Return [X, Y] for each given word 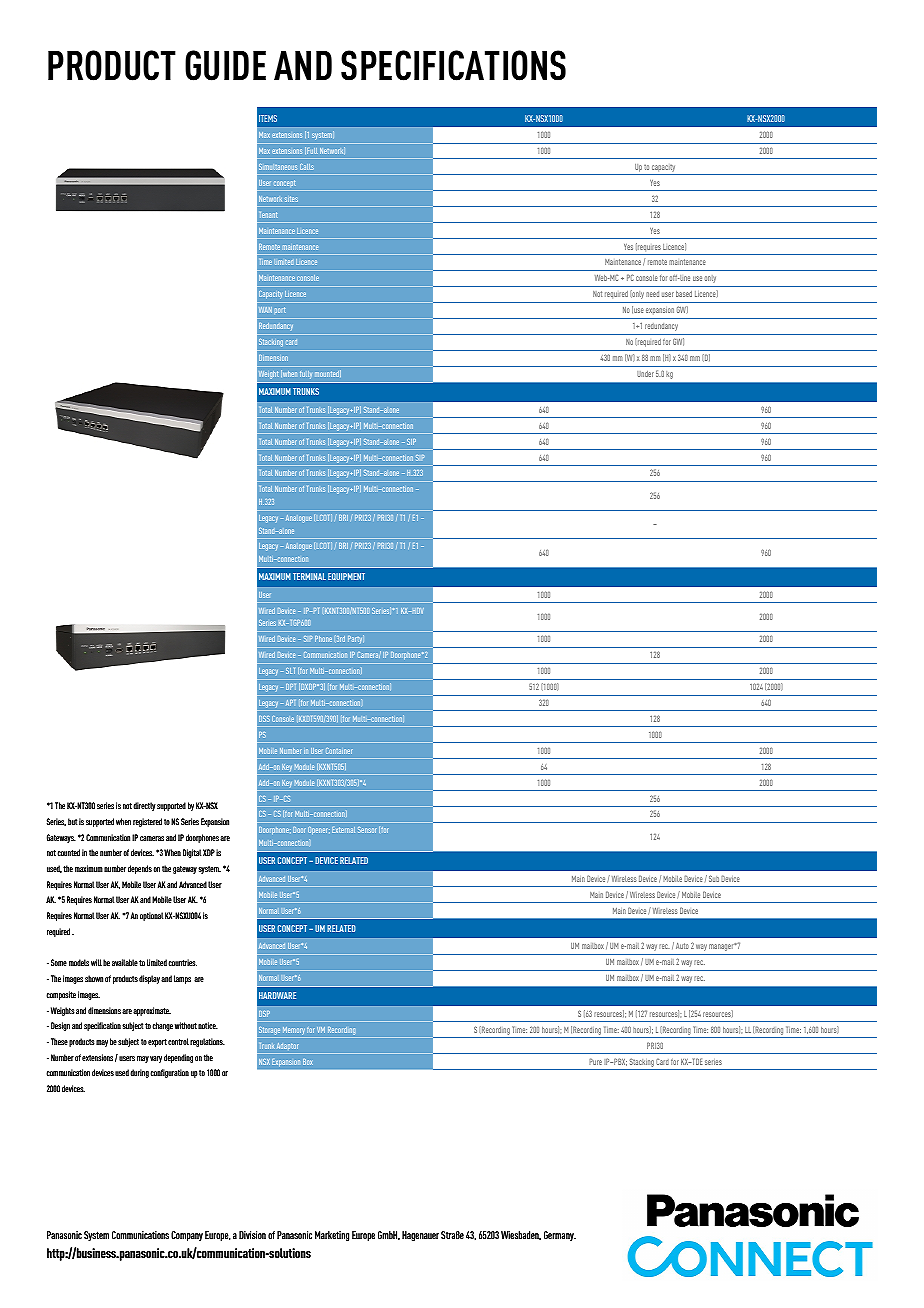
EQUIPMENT [346, 576]
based [684, 294]
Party [356, 639]
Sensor [367, 830]
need [652, 294]
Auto [682, 946]
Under [645, 374]
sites [291, 199]
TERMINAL [309, 576]
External [343, 830]
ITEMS [268, 118]
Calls [307, 167]
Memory [294, 1031]
